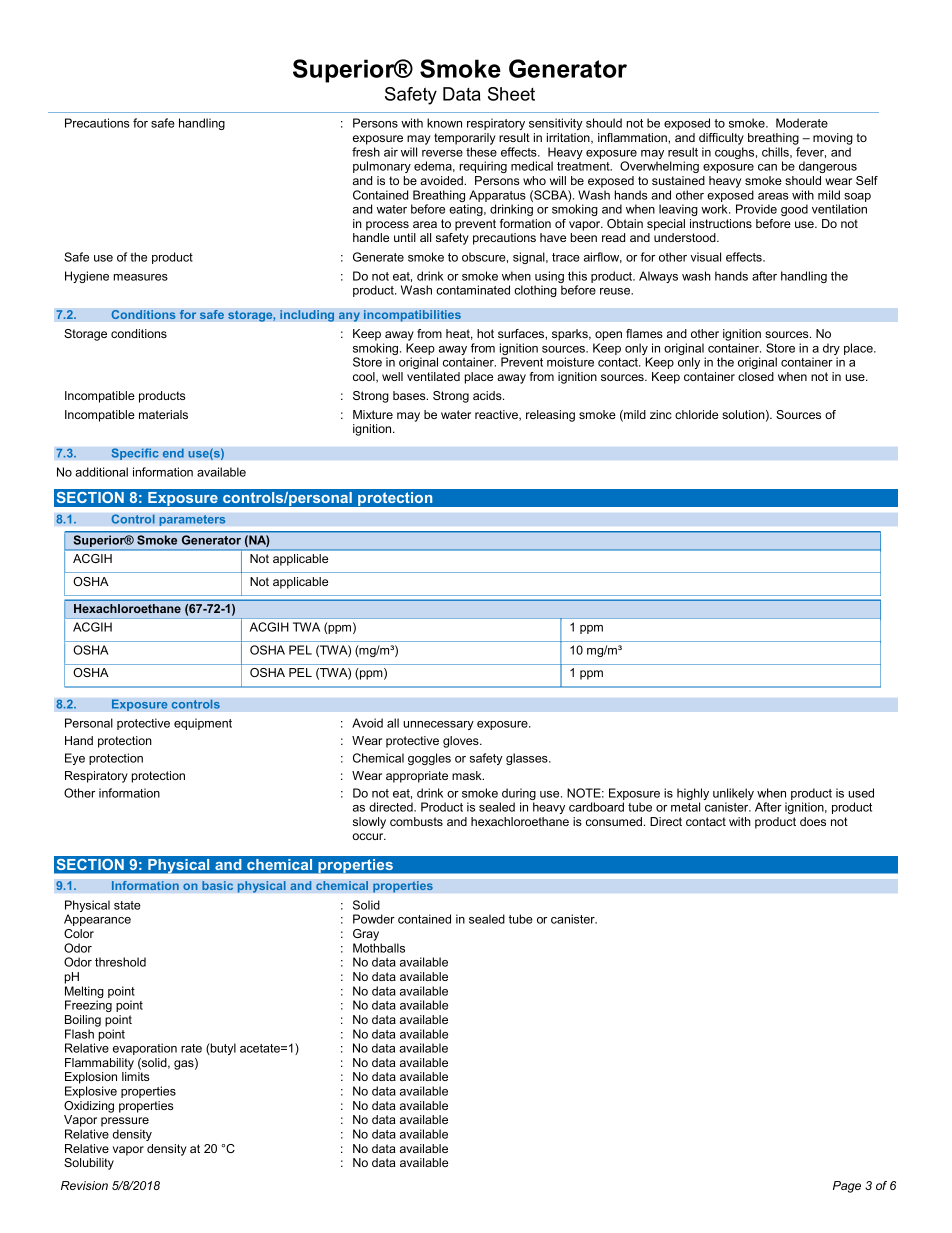  Describe the element at coordinates (438, 725) in the screenshot. I see `unnecessary` at that location.
